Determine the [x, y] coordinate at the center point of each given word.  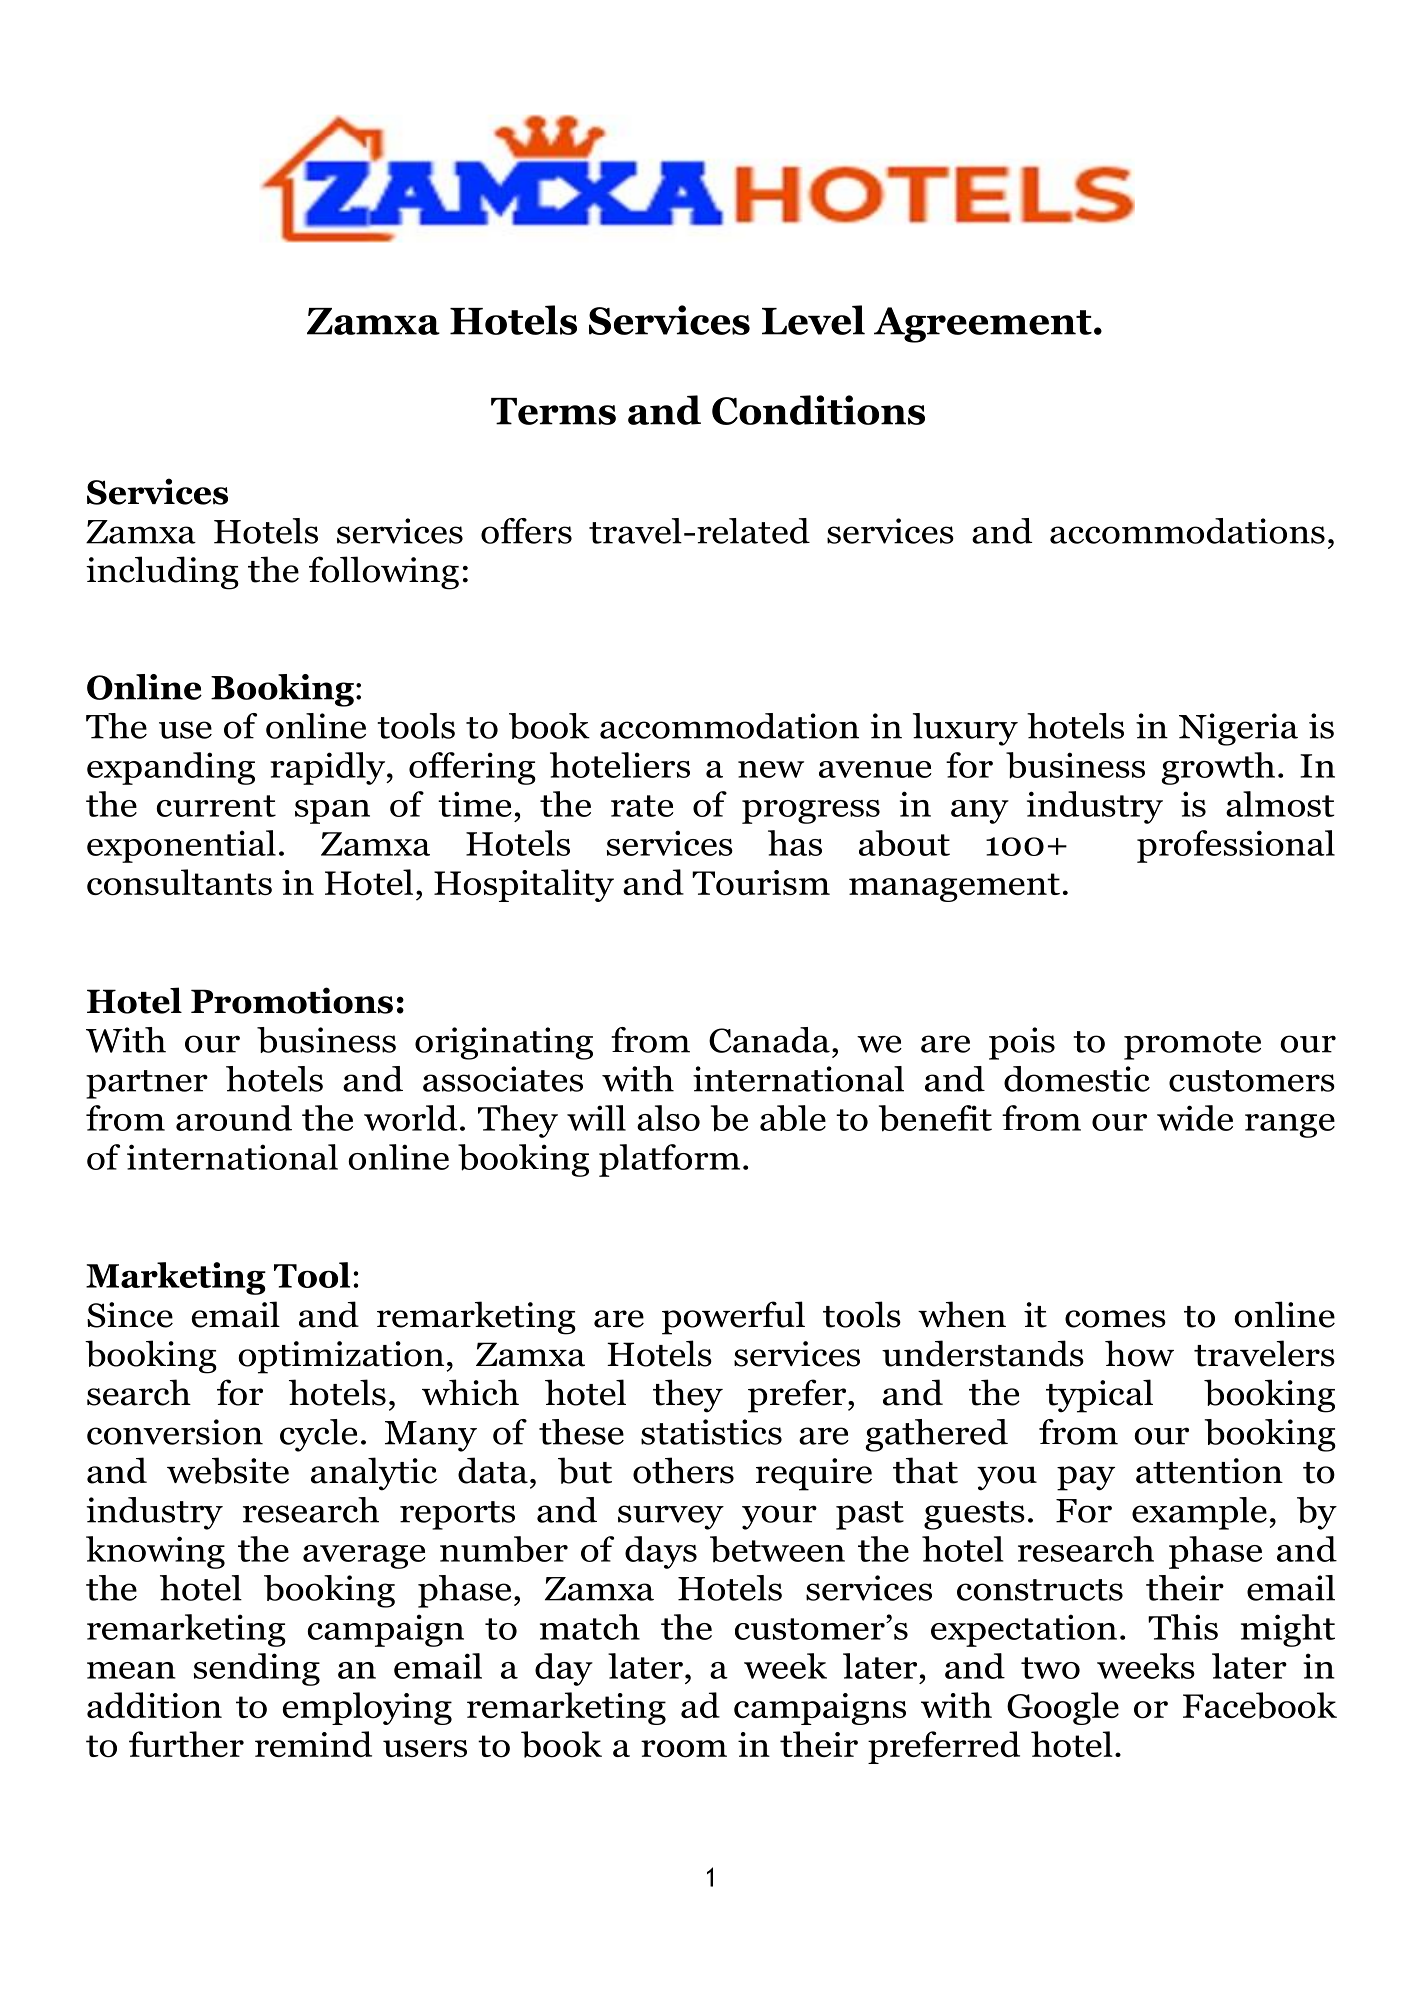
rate [642, 806]
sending [257, 1669]
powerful [733, 1318]
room [684, 1749]
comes [1115, 1319]
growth [1218, 768]
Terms [553, 411]
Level [813, 320]
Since [130, 1315]
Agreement [983, 325]
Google [1063, 1708]
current [216, 806]
